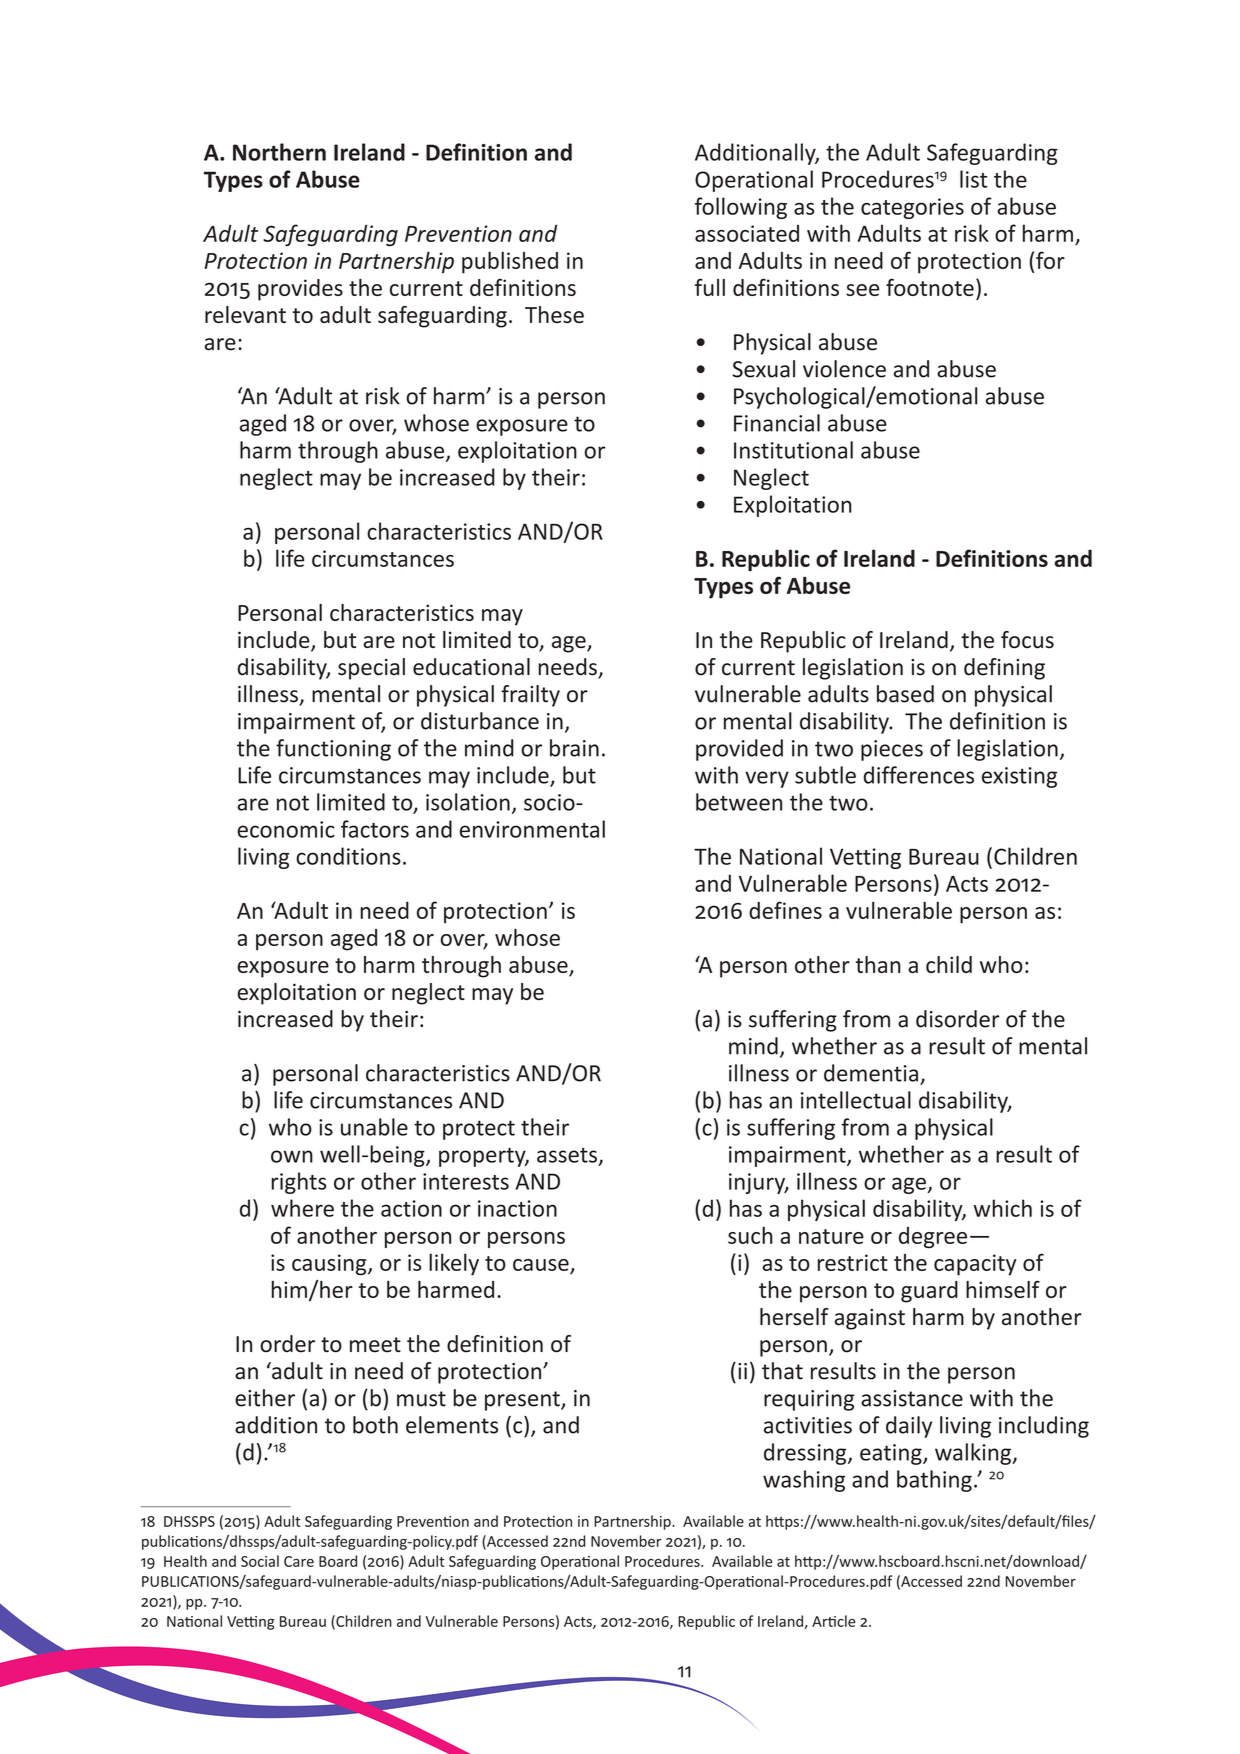 This screenshot has width=1240, height=1754. What do you see at coordinates (739, 802) in the screenshot?
I see `between` at bounding box center [739, 802].
